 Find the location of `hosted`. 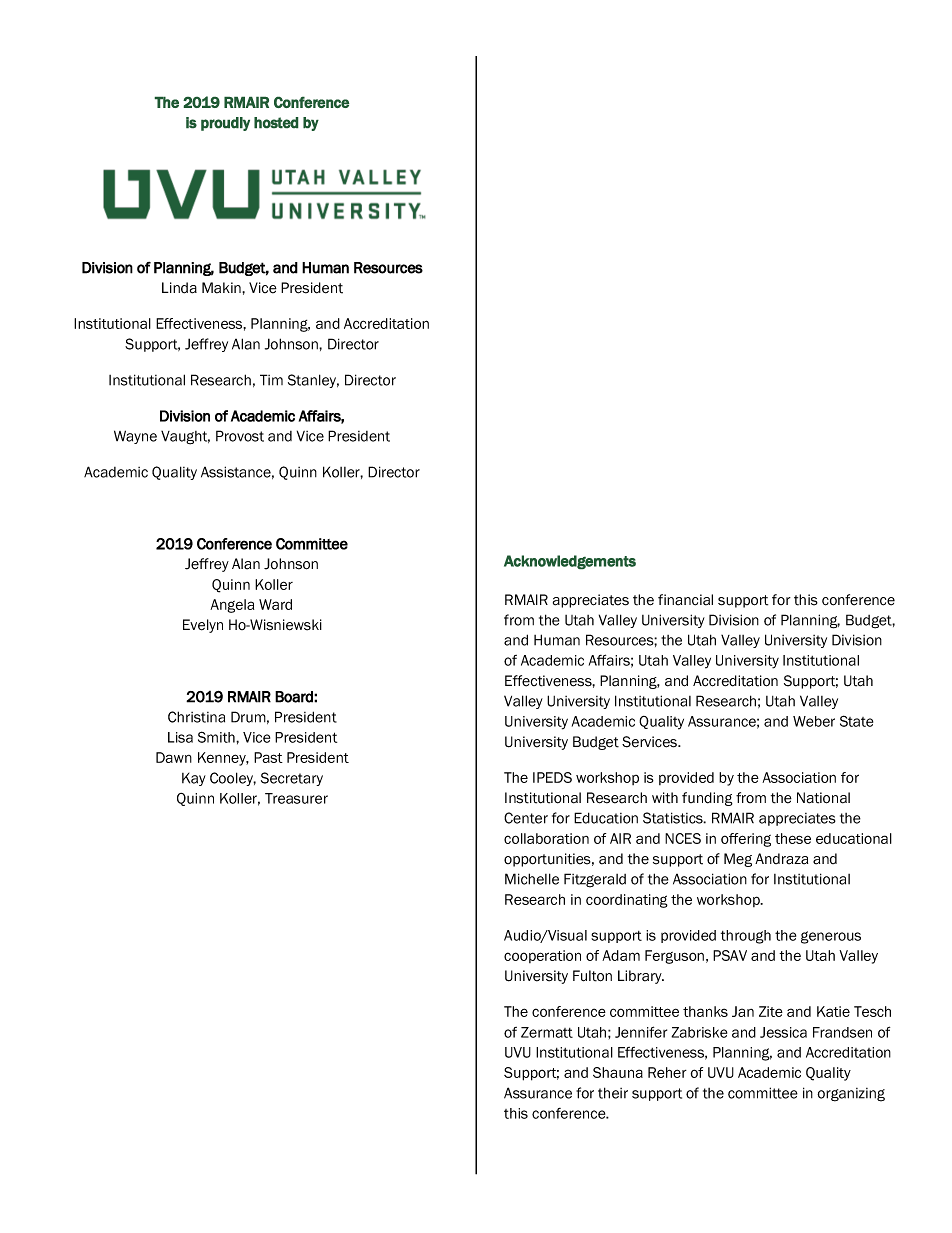

hosted is located at coordinates (276, 123).
